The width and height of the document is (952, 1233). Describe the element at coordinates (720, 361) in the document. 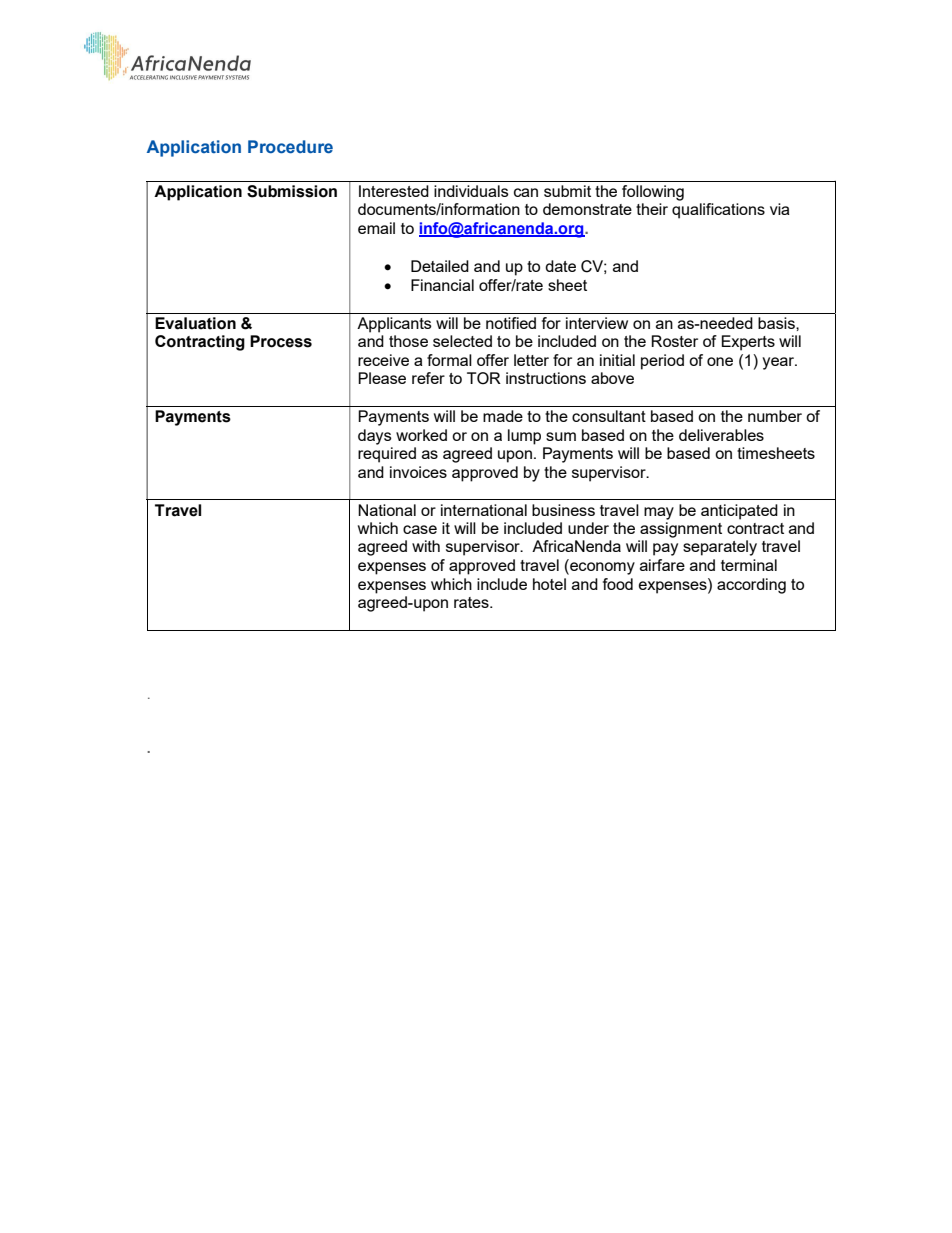

I see `one` at that location.
